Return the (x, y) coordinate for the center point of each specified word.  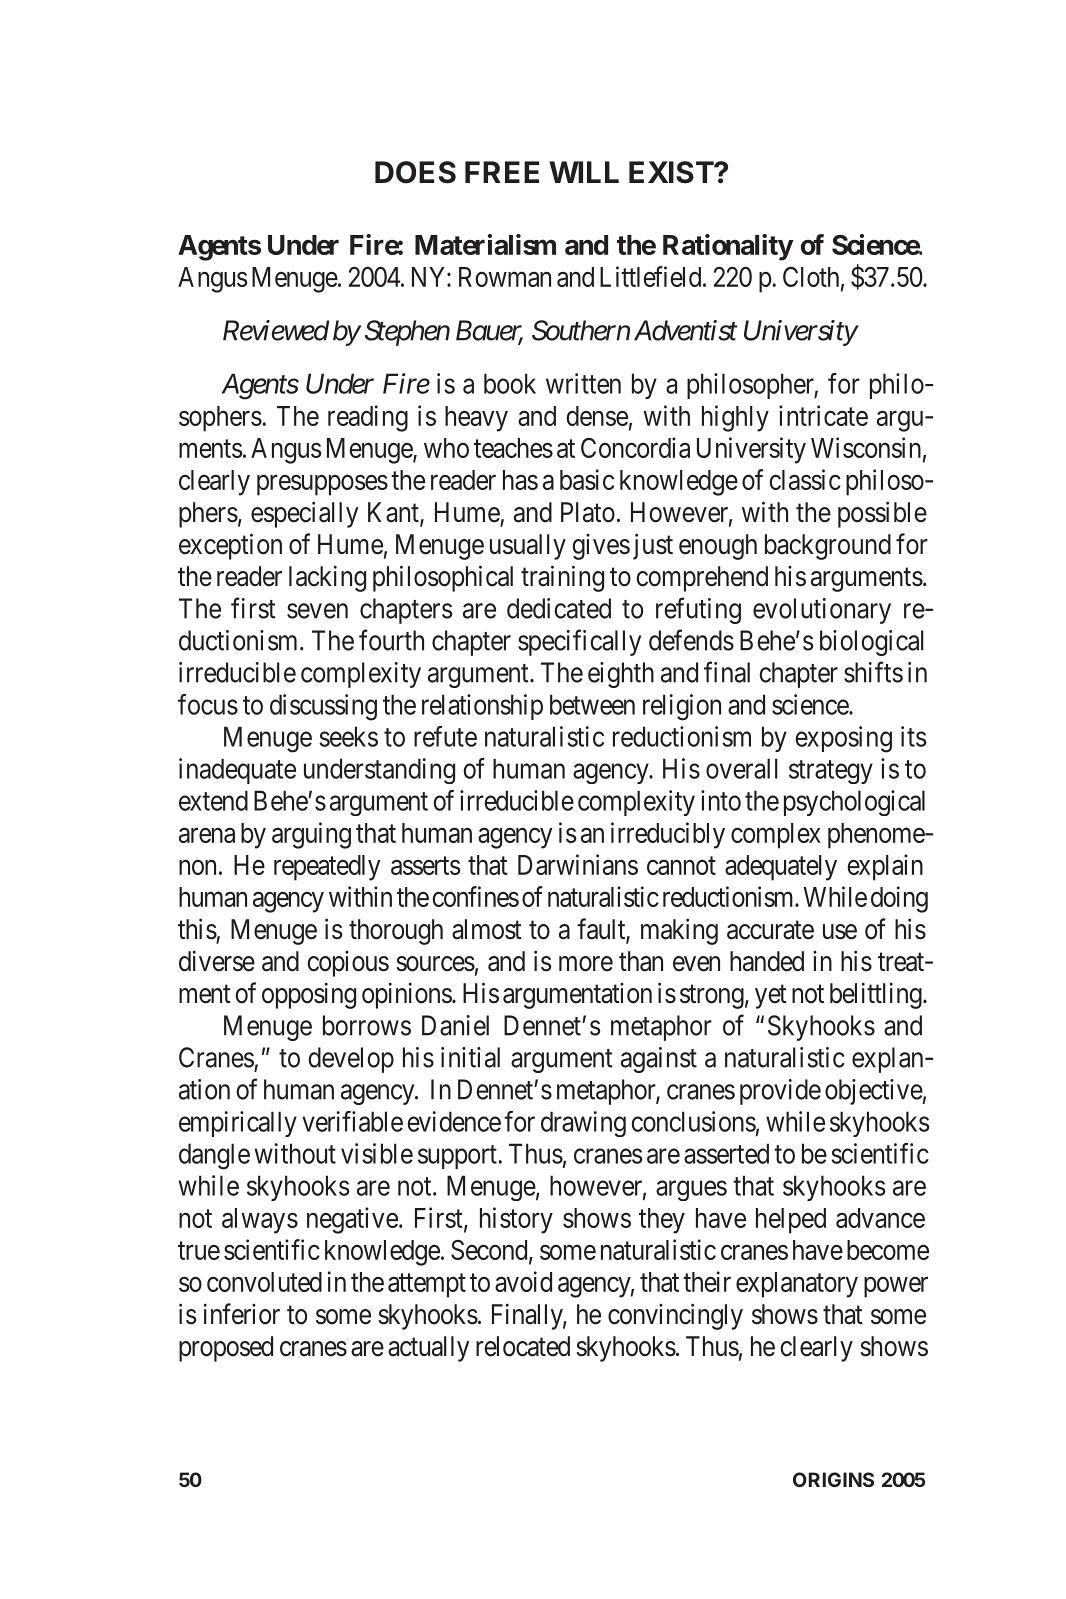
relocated (523, 1346)
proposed (226, 1349)
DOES (415, 172)
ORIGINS (833, 1479)
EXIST (672, 172)
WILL (584, 172)
